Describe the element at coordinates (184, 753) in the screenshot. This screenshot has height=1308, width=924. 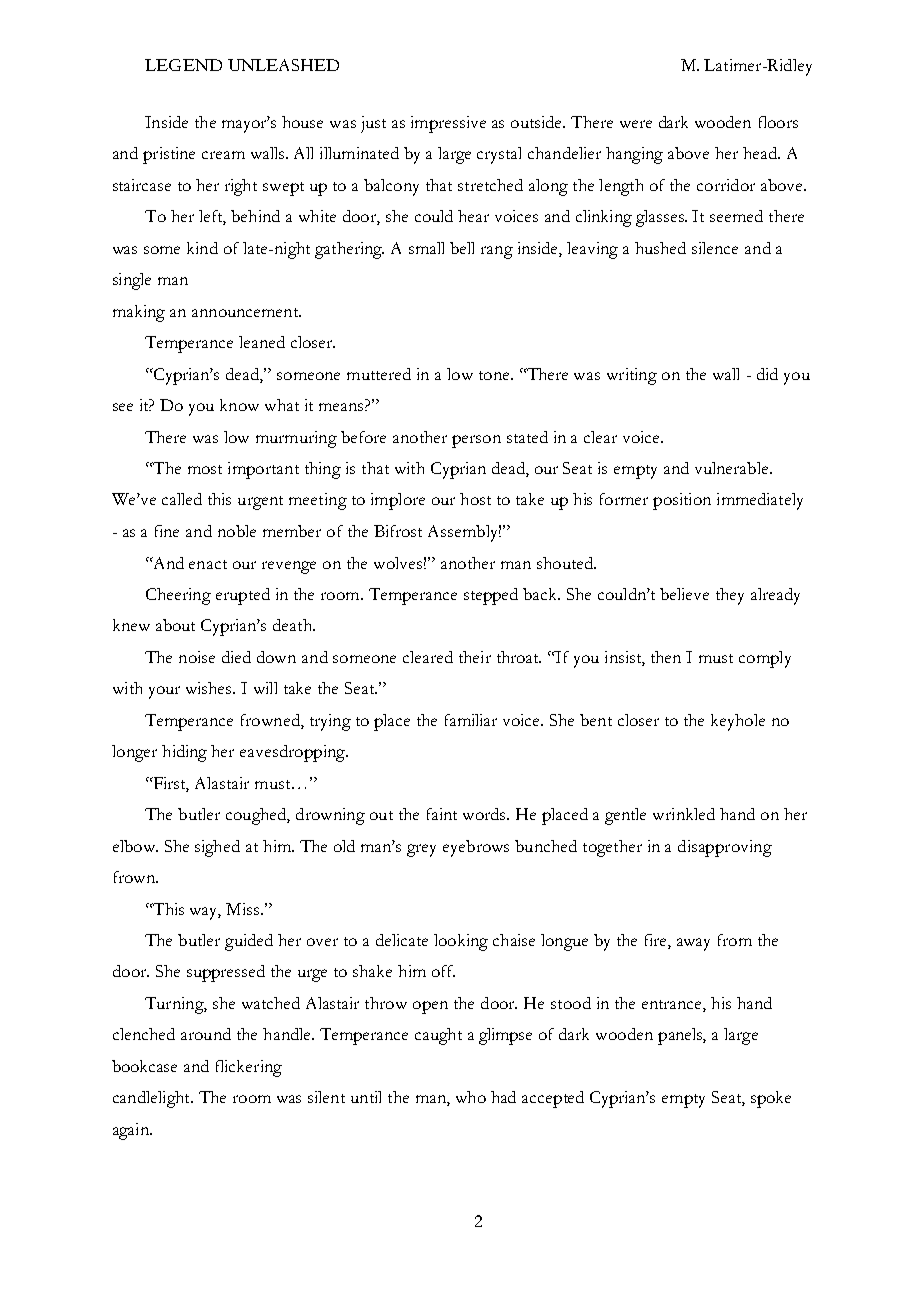
I see `hiding` at that location.
